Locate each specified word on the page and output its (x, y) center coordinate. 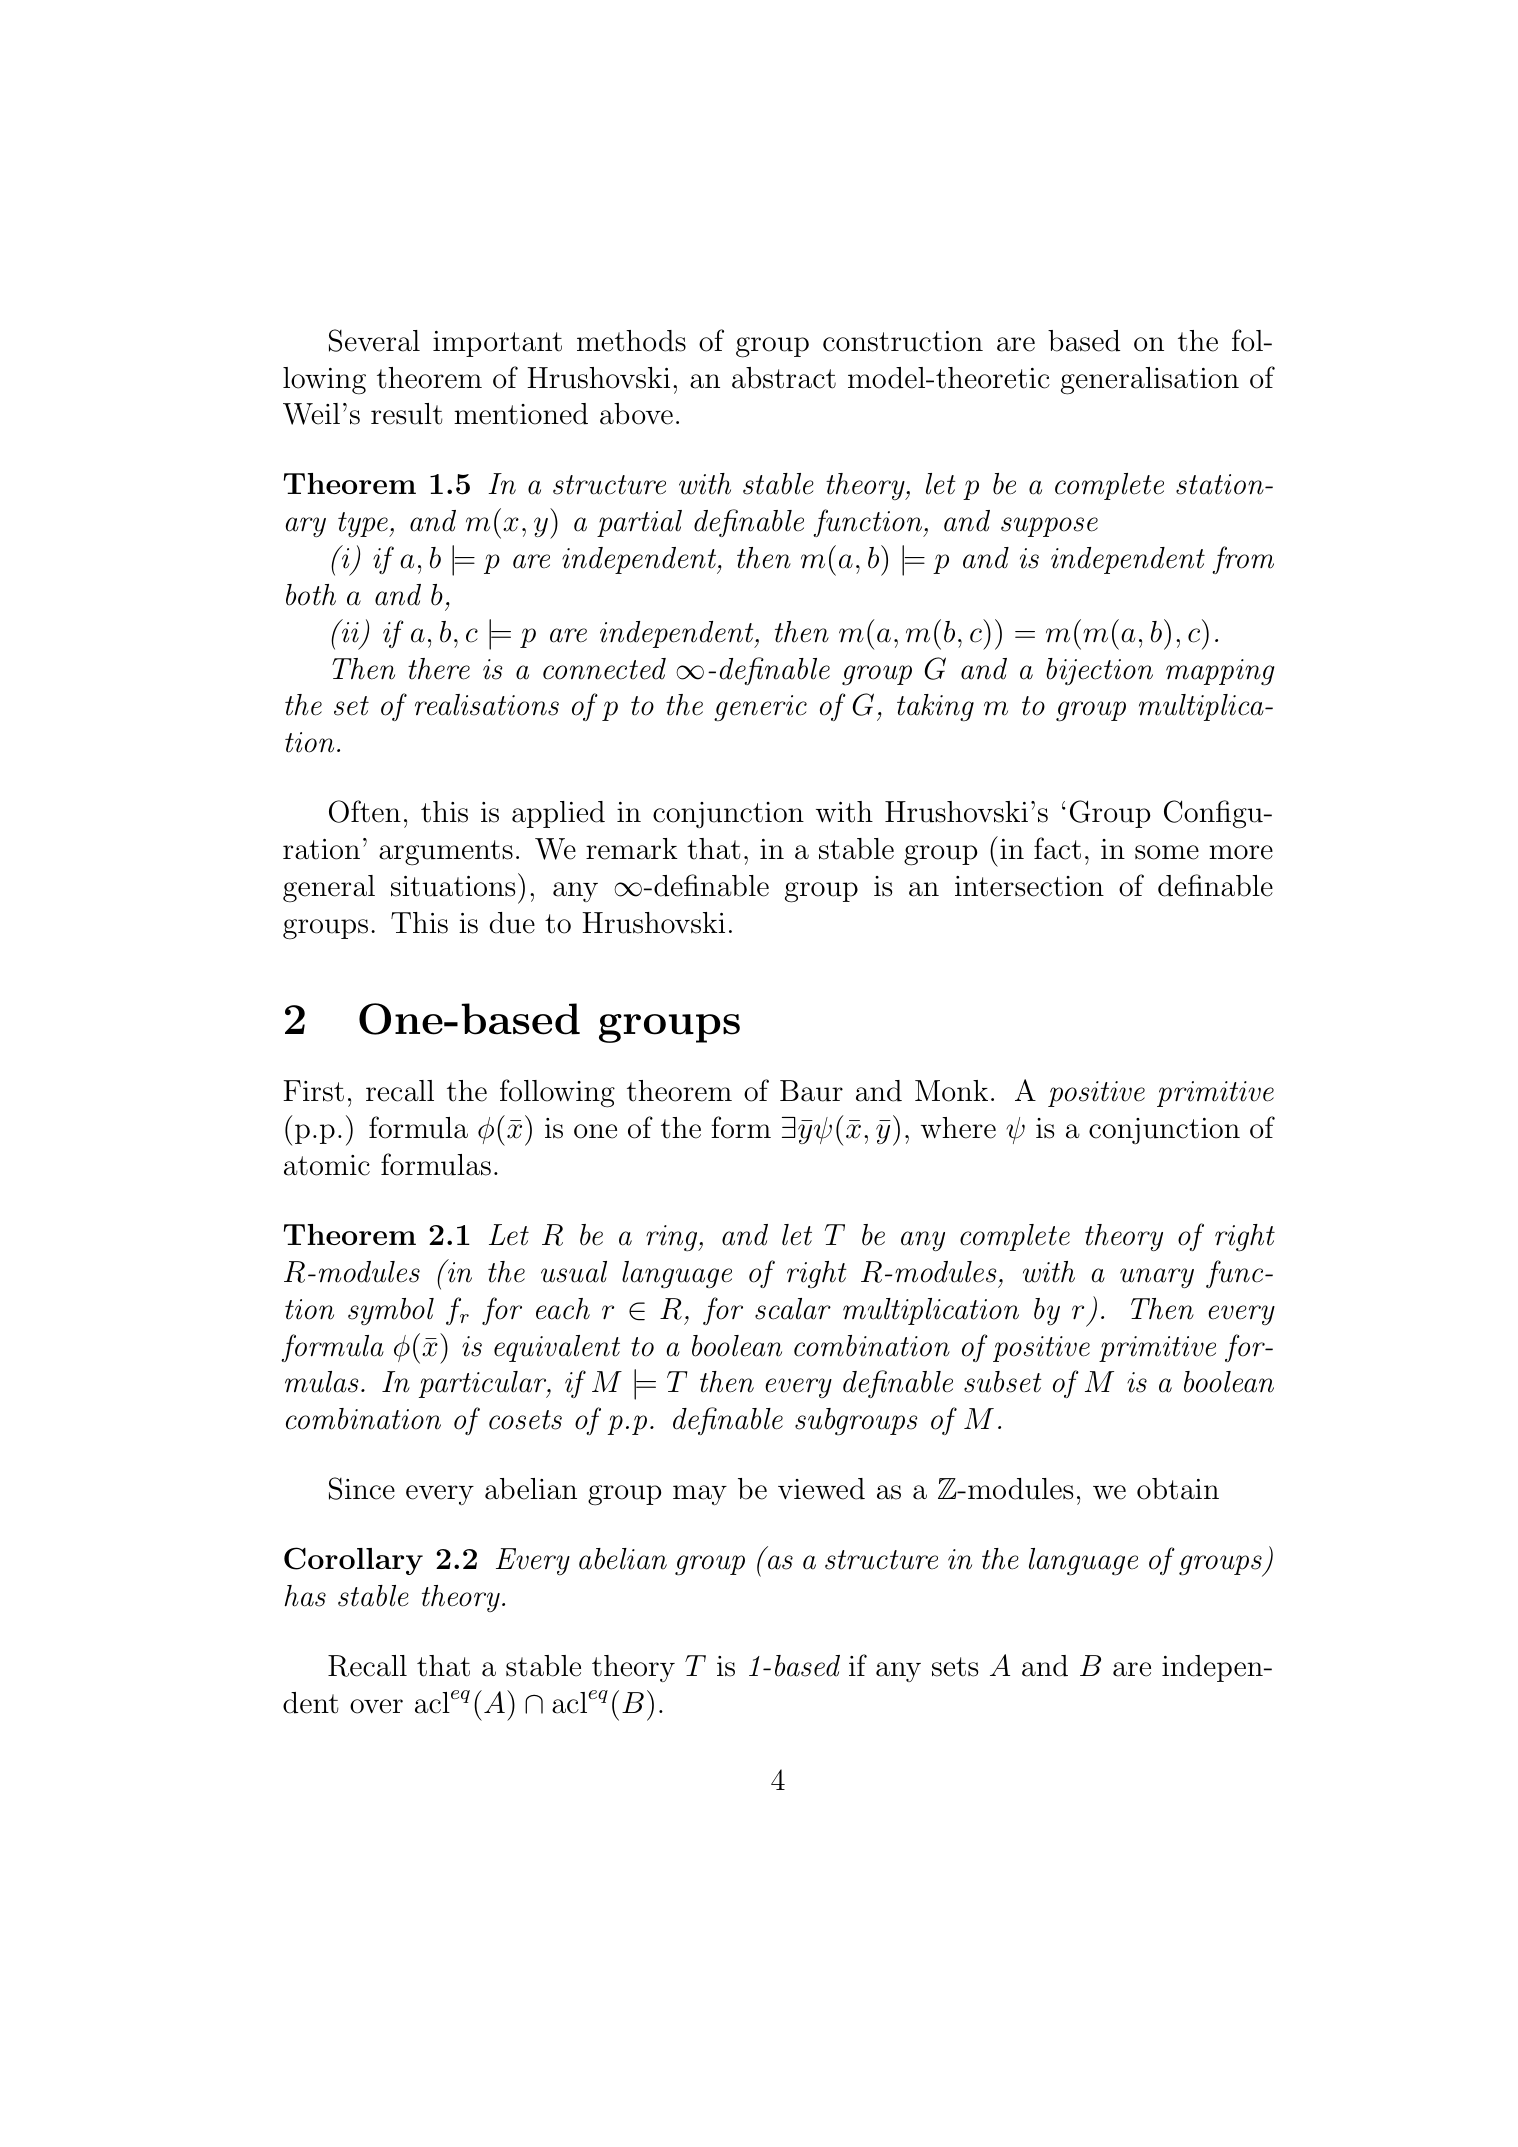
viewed (821, 1489)
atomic (327, 1165)
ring (673, 1238)
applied (558, 814)
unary (1157, 1278)
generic (760, 708)
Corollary (353, 1561)
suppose (1049, 527)
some (1167, 852)
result (406, 414)
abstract (784, 378)
